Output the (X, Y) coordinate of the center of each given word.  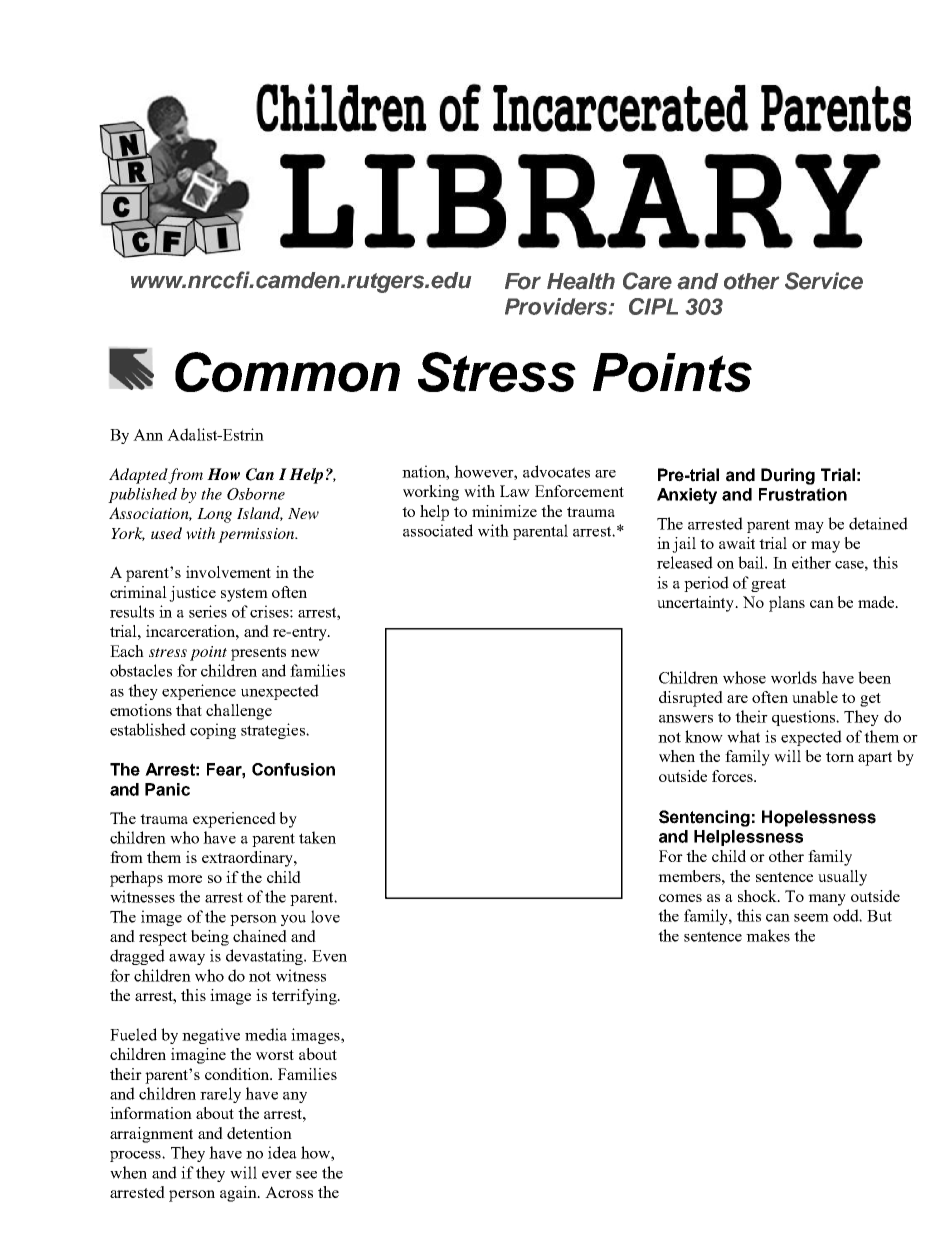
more (184, 879)
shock (758, 896)
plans (787, 604)
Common (287, 372)
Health (581, 281)
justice (192, 594)
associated (438, 530)
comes (680, 898)
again (239, 1194)
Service (824, 281)
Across (289, 1192)
